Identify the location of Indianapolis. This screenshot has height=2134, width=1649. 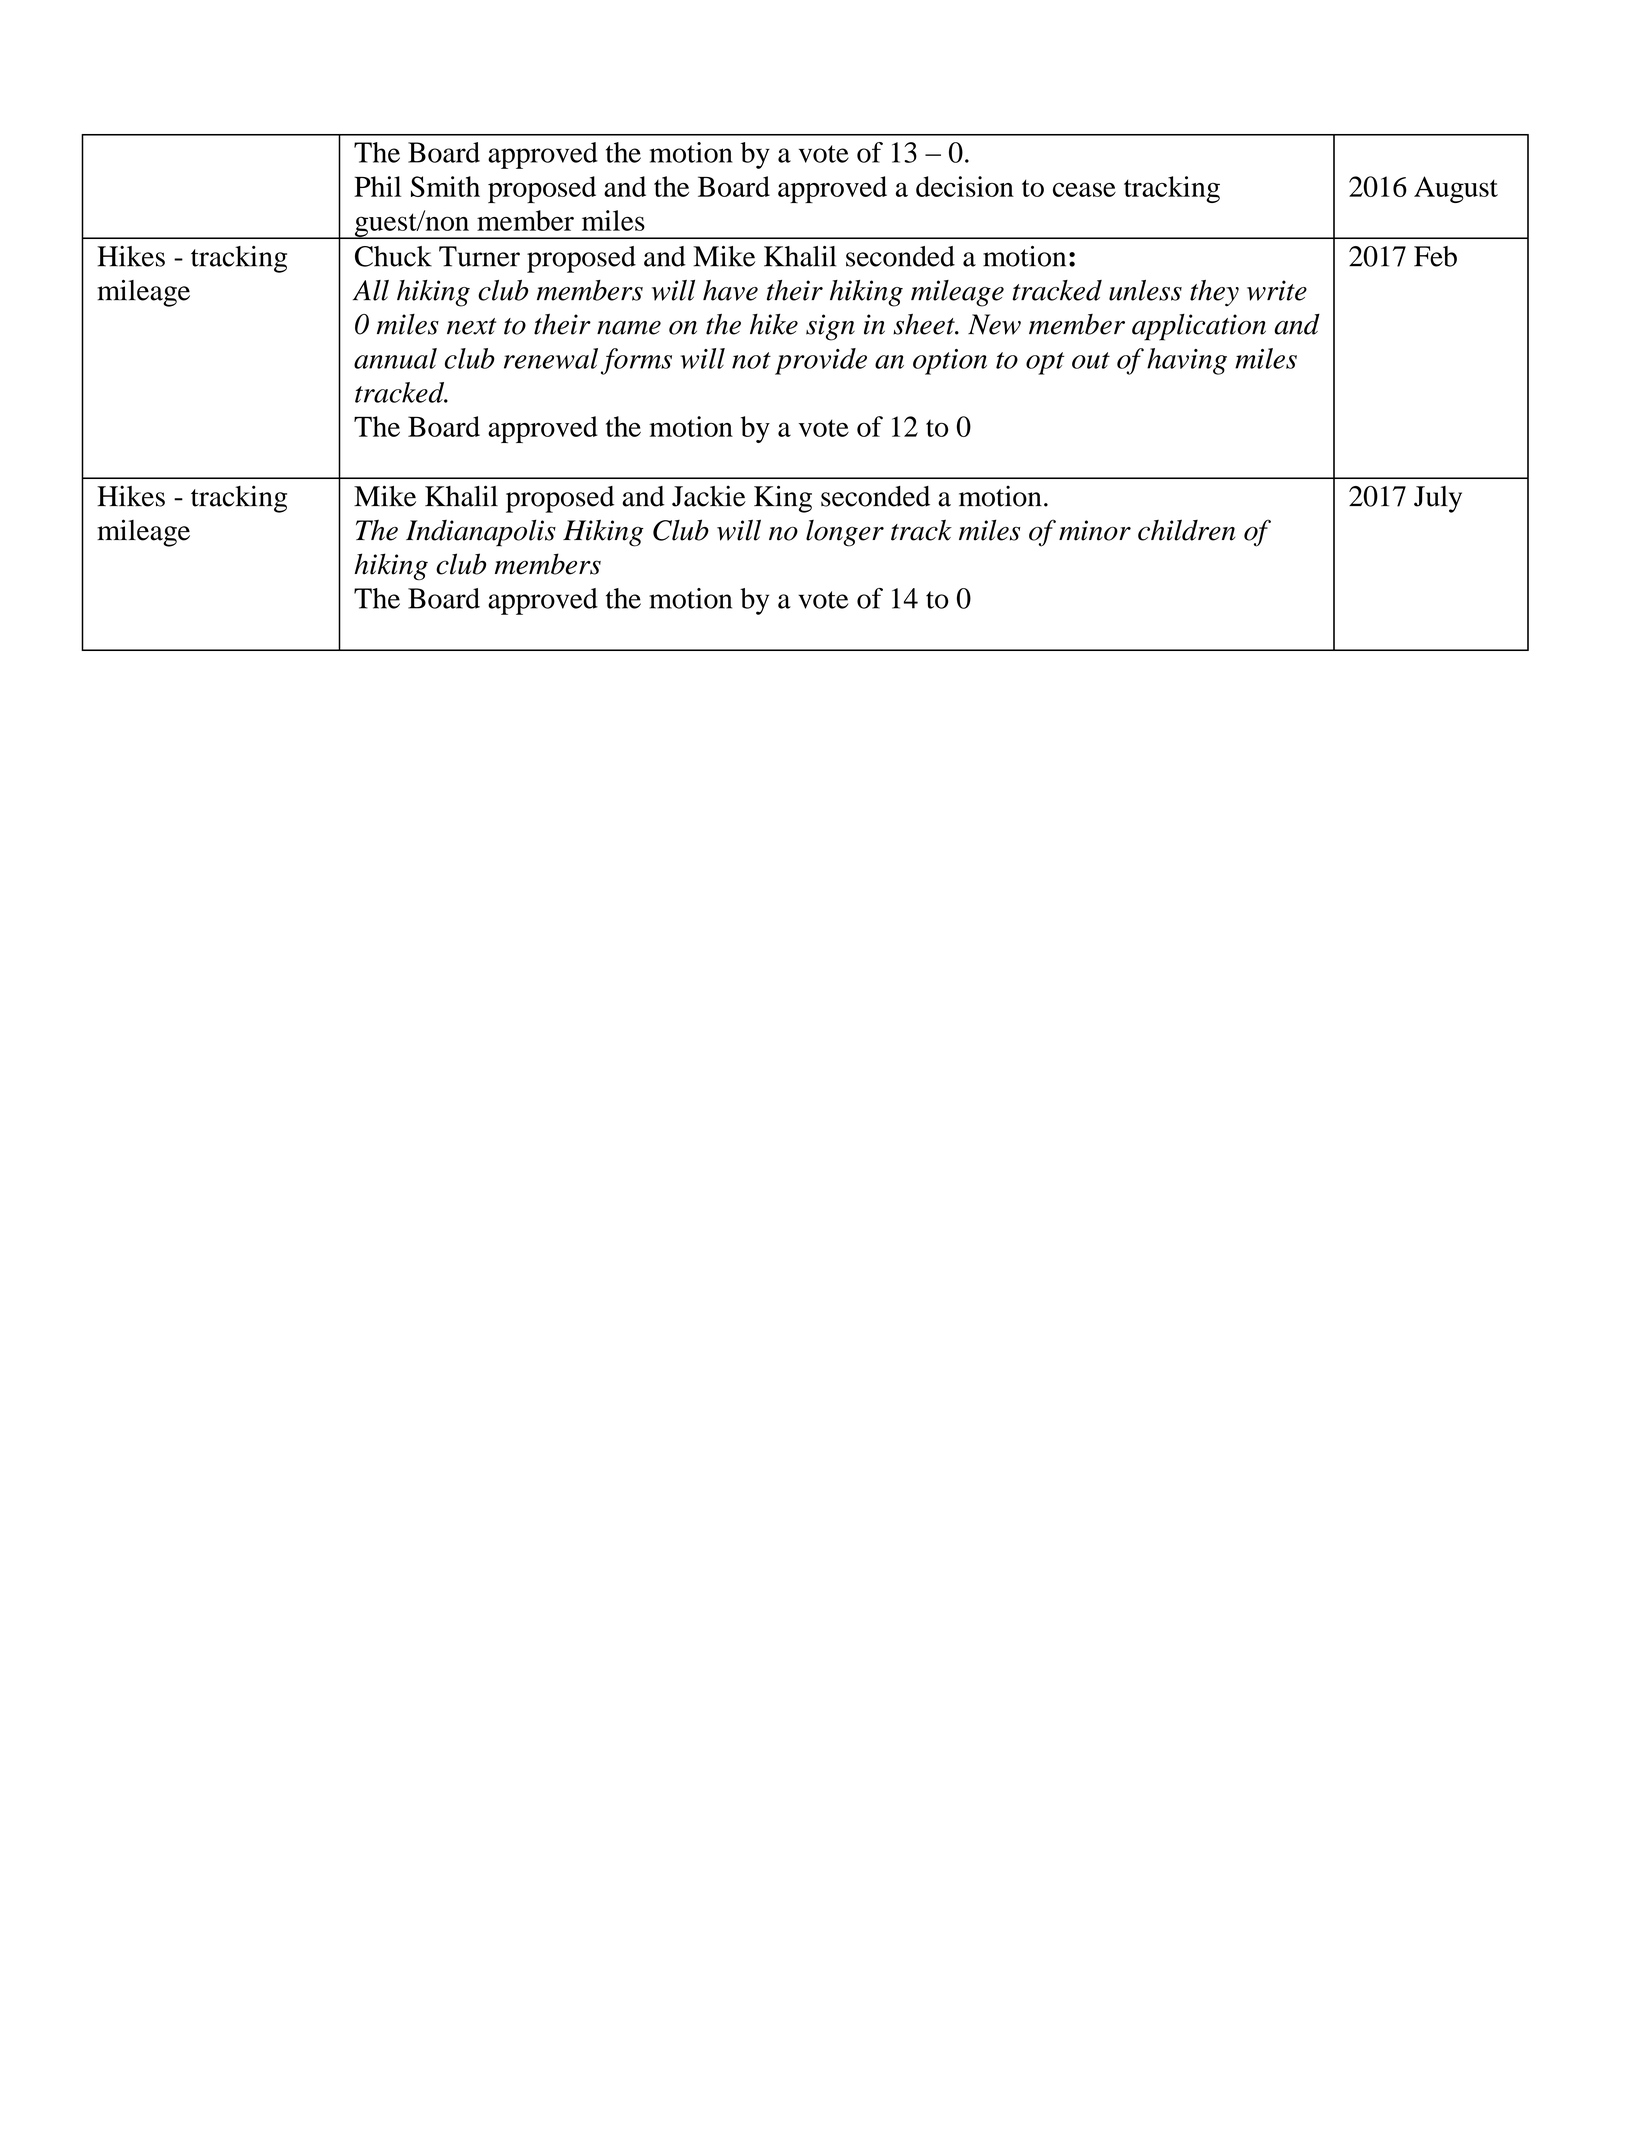
(481, 533).
